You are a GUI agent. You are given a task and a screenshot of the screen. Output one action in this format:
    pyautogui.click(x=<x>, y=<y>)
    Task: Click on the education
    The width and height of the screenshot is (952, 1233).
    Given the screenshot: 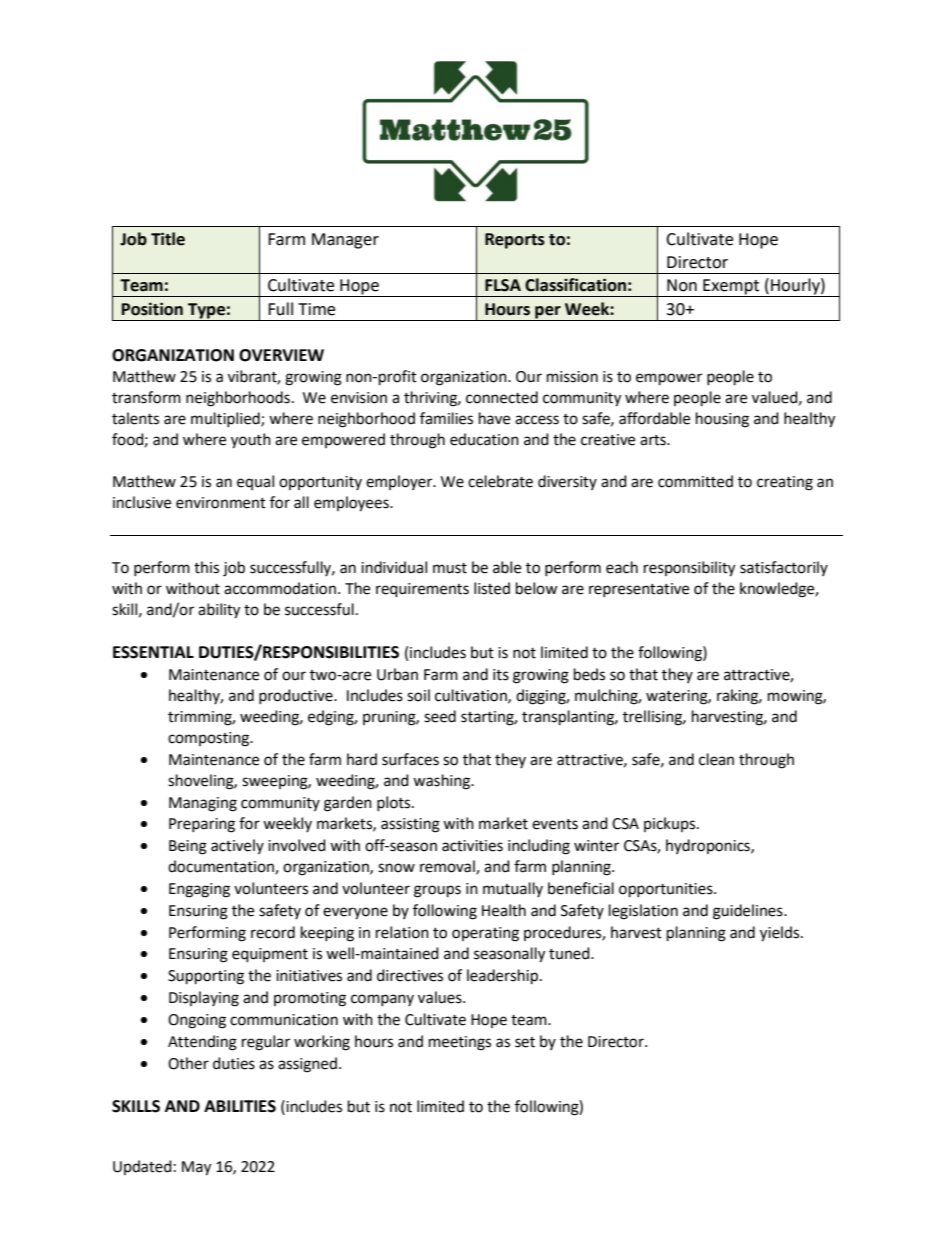 What is the action you would take?
    pyautogui.click(x=484, y=439)
